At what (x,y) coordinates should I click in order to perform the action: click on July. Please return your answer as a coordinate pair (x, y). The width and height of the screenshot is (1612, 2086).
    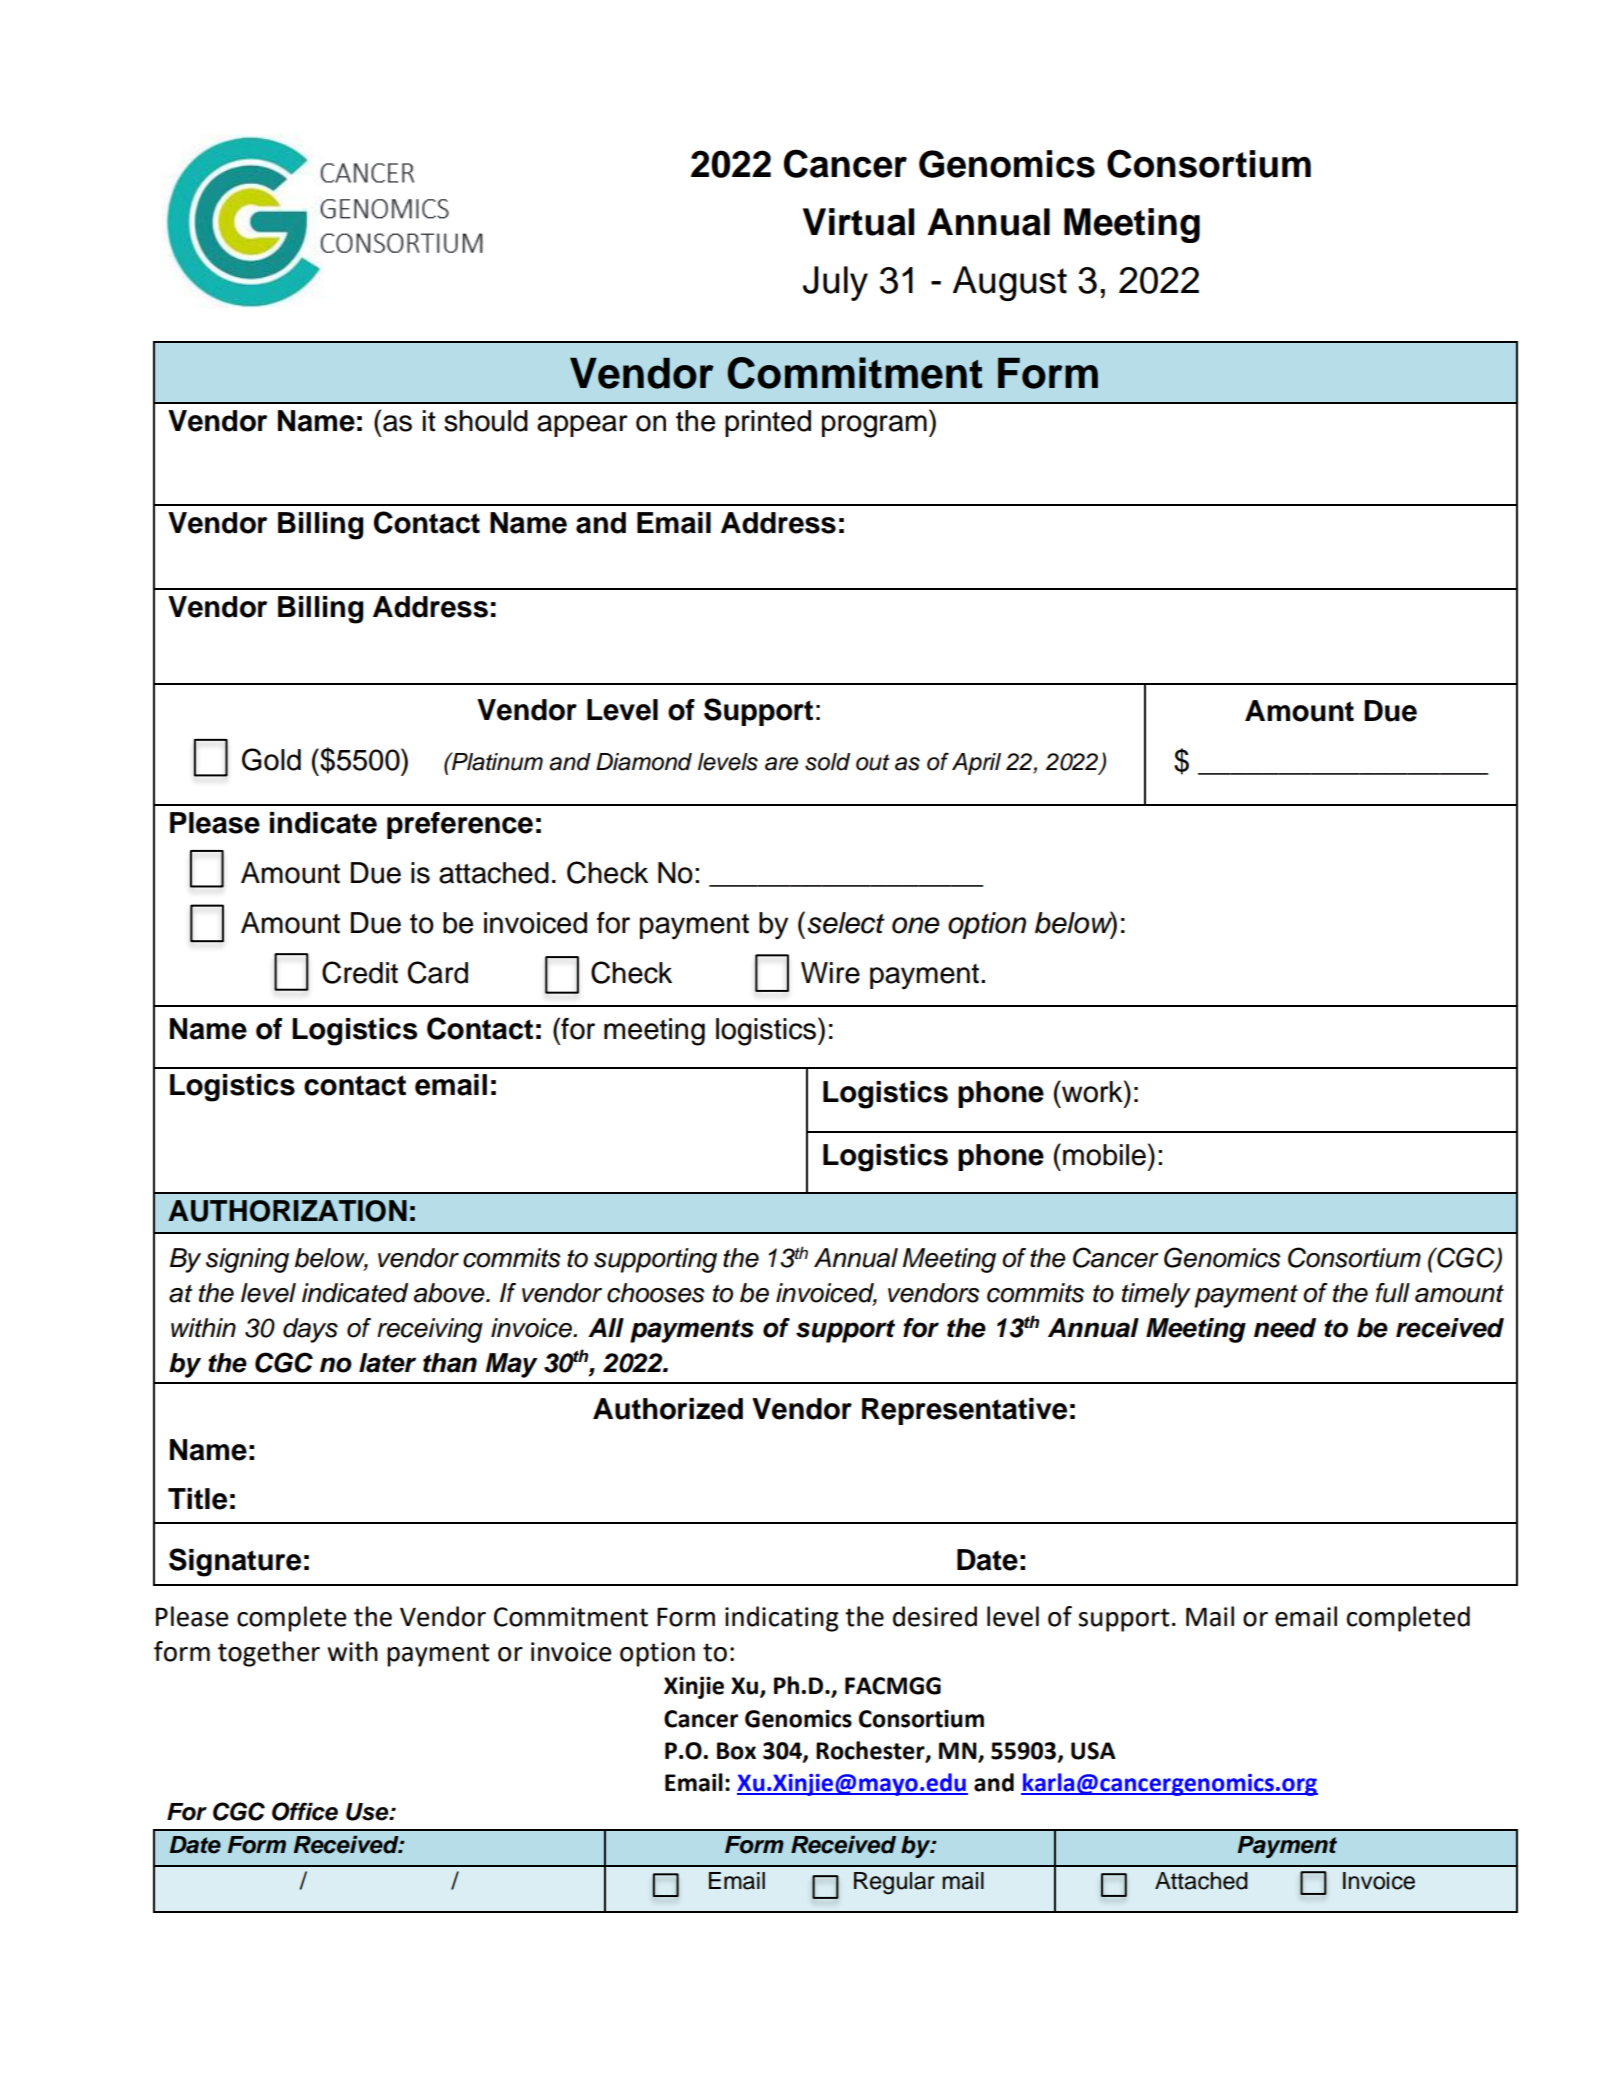
    Looking at the image, I should click on (835, 283).
